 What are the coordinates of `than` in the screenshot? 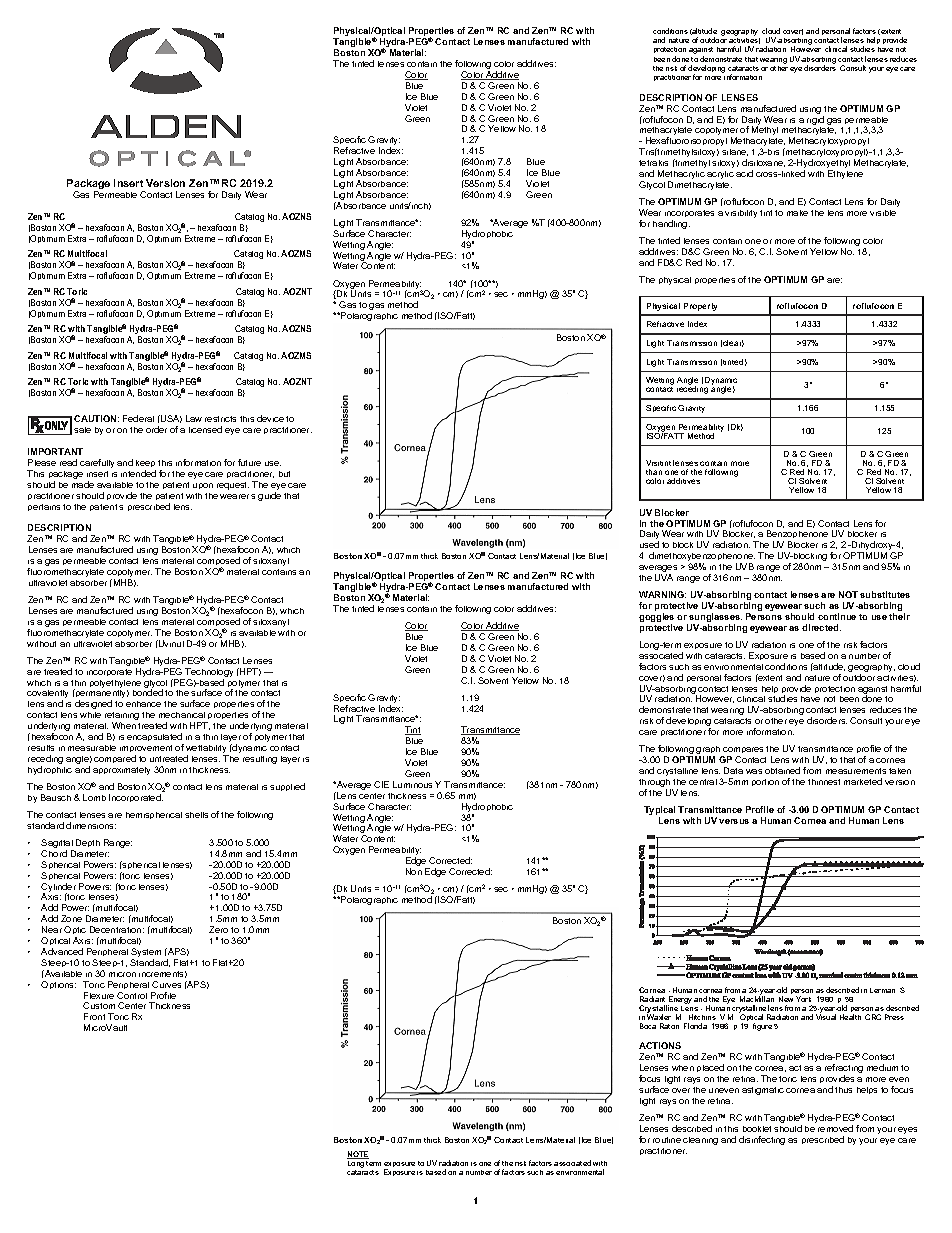 It's located at (654, 472).
